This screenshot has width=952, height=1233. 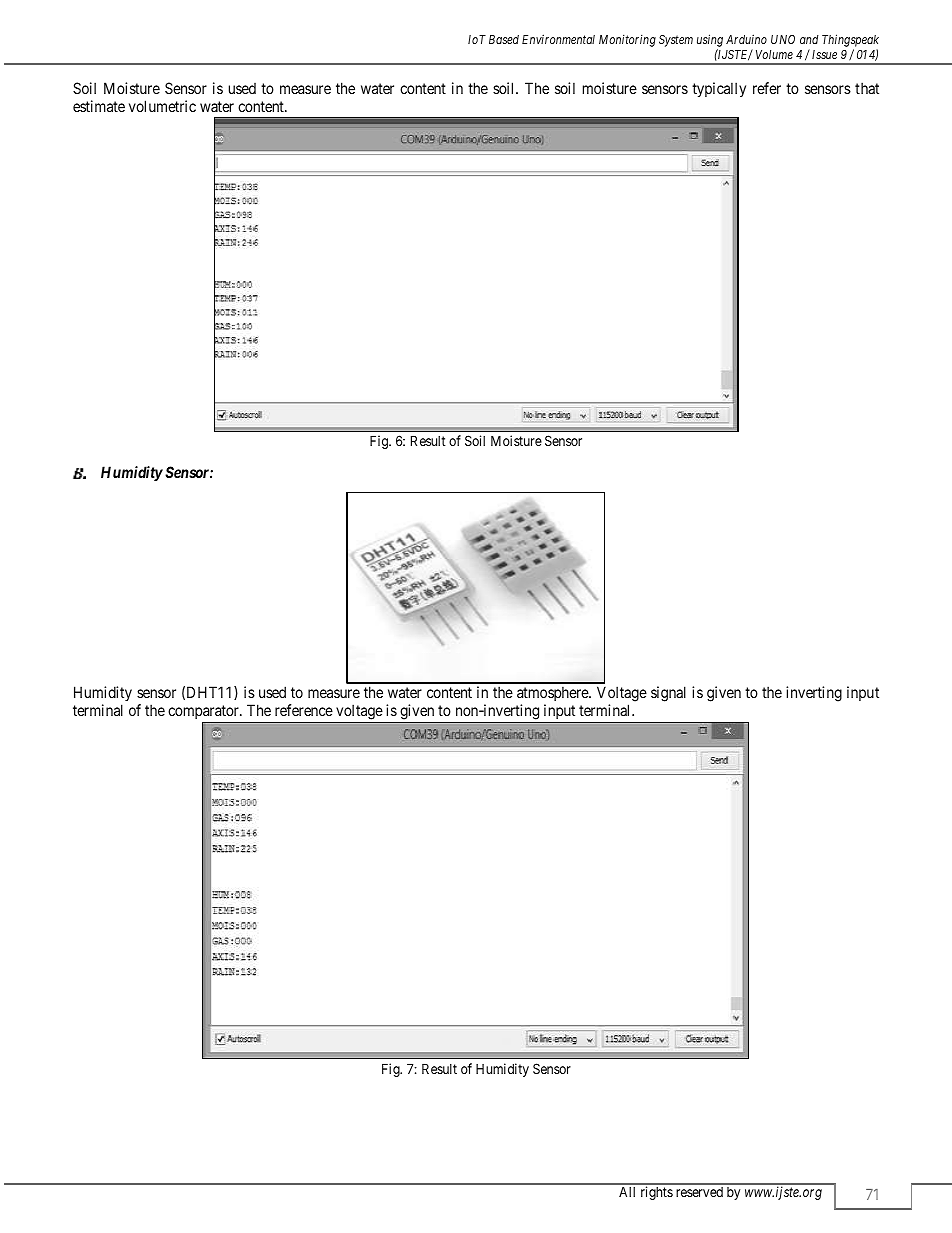 What do you see at coordinates (99, 106) in the screenshot?
I see `estimate` at bounding box center [99, 106].
